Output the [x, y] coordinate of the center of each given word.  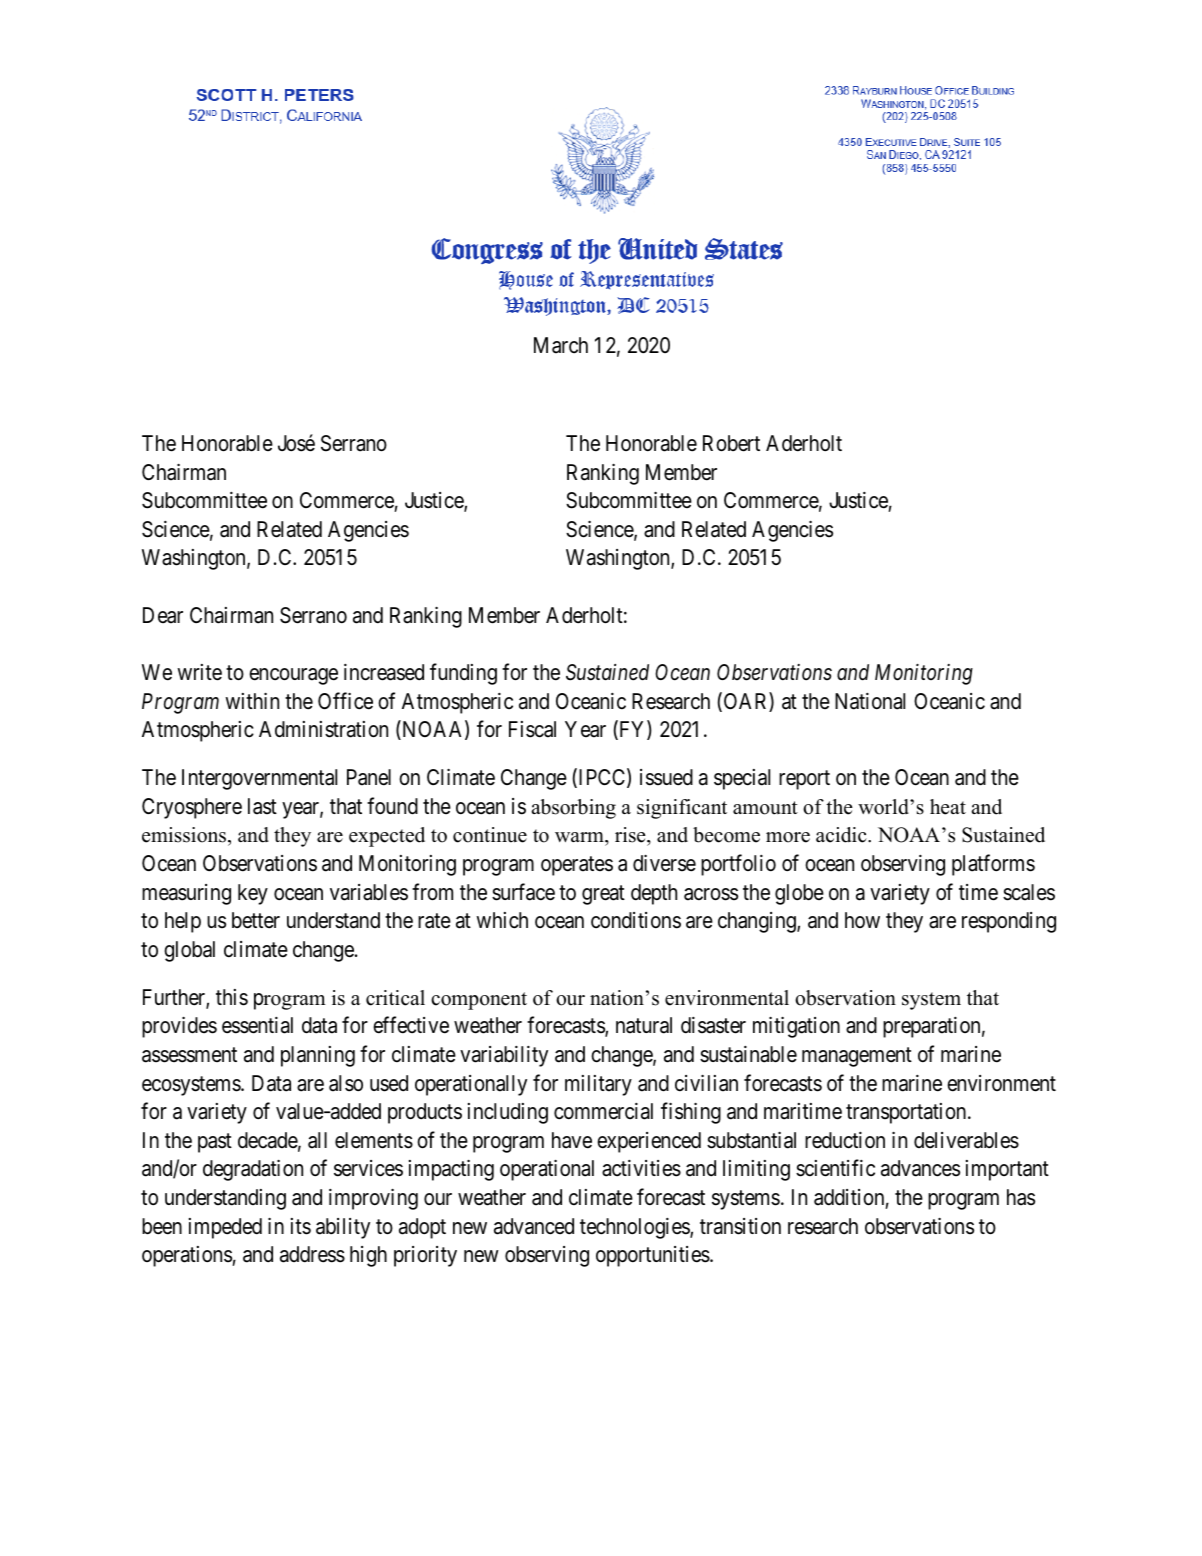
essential [257, 1025]
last [262, 806]
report [804, 780]
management [857, 1057]
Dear [163, 615]
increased [384, 672]
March [561, 345]
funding [463, 674]
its [301, 1226]
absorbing [573, 809]
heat [948, 807]
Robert [731, 443]
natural [644, 1025]
